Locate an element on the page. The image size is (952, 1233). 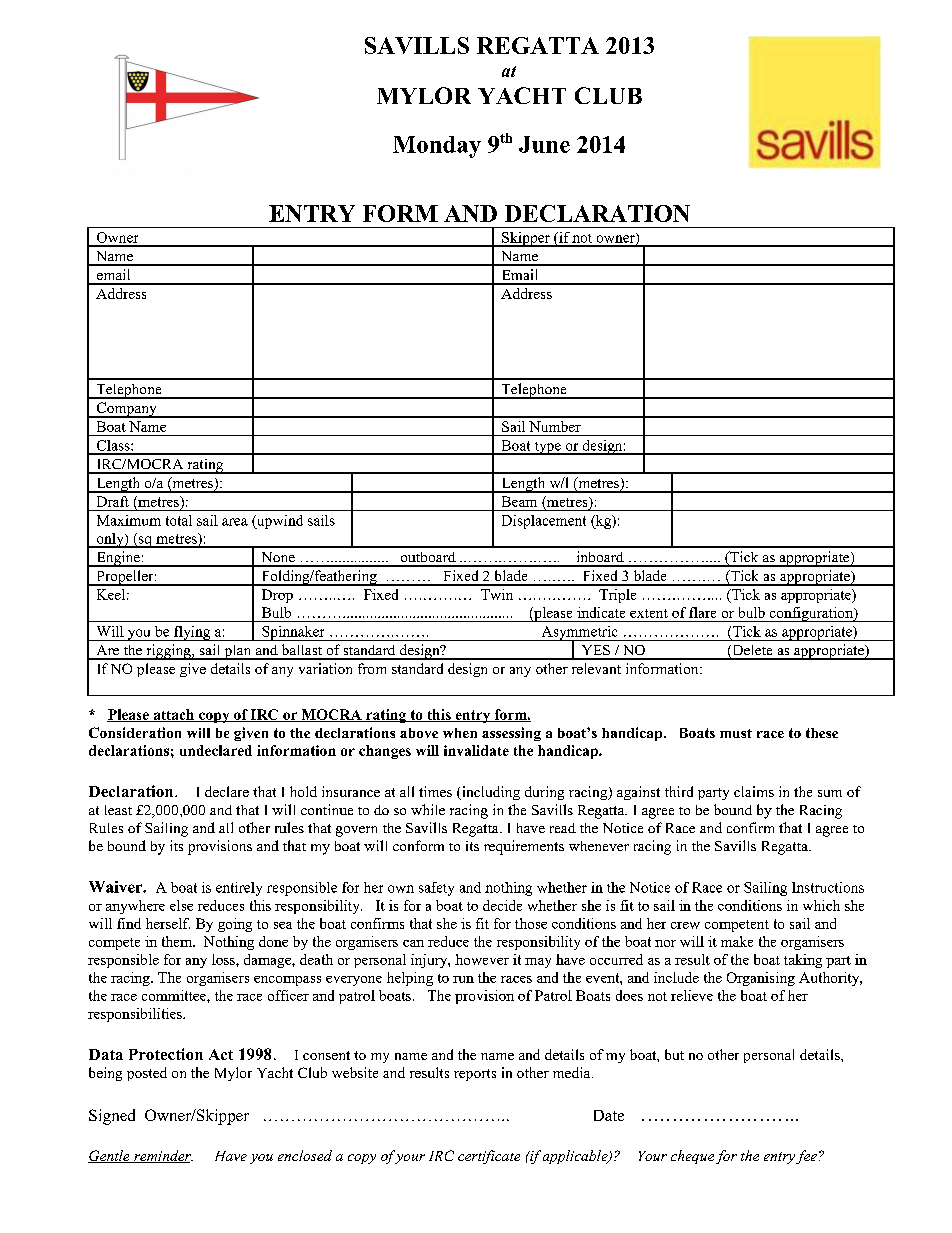
flying is located at coordinates (192, 633).
